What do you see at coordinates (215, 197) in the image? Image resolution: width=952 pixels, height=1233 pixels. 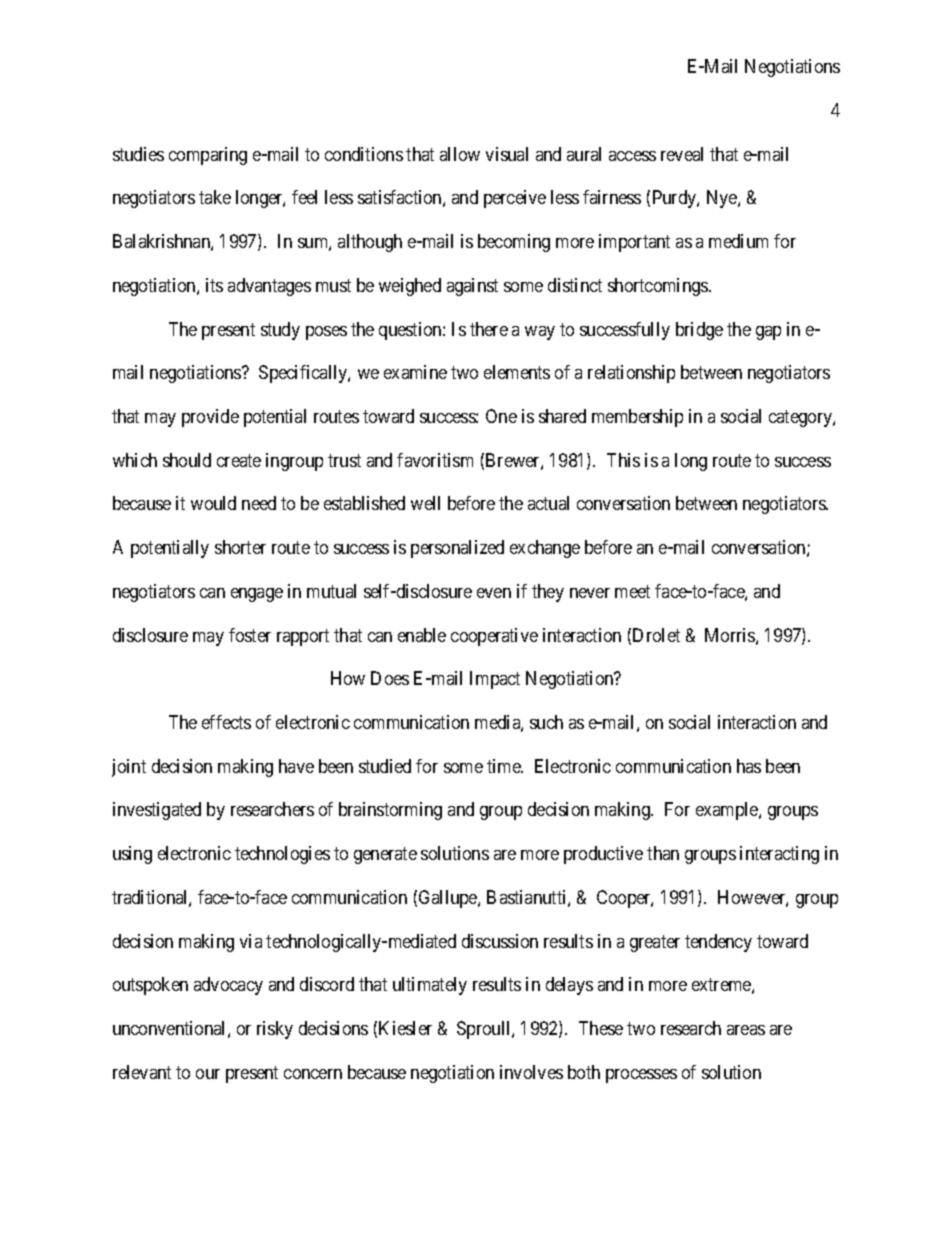 I see `take` at bounding box center [215, 197].
